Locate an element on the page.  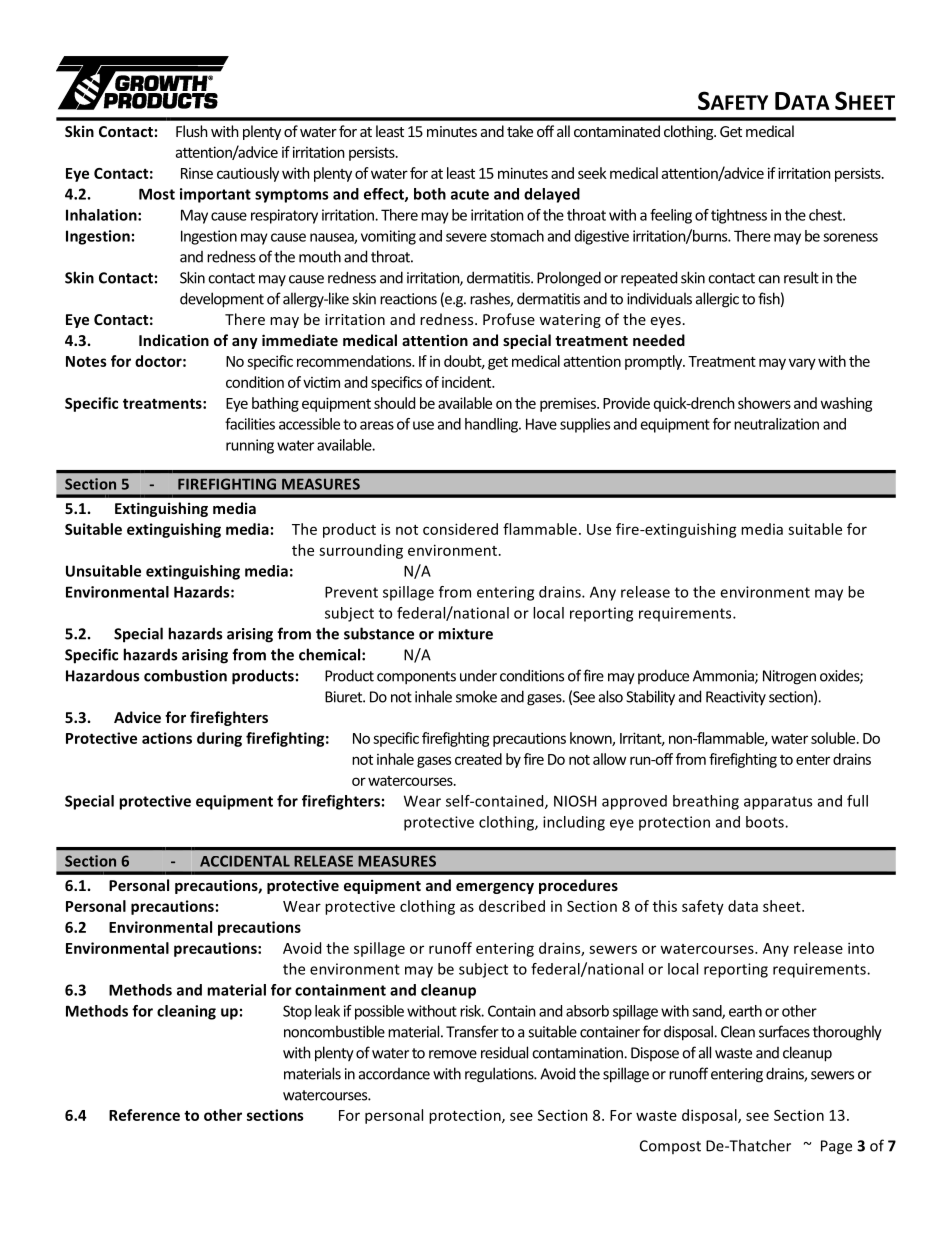
Reactivity is located at coordinates (736, 698).
